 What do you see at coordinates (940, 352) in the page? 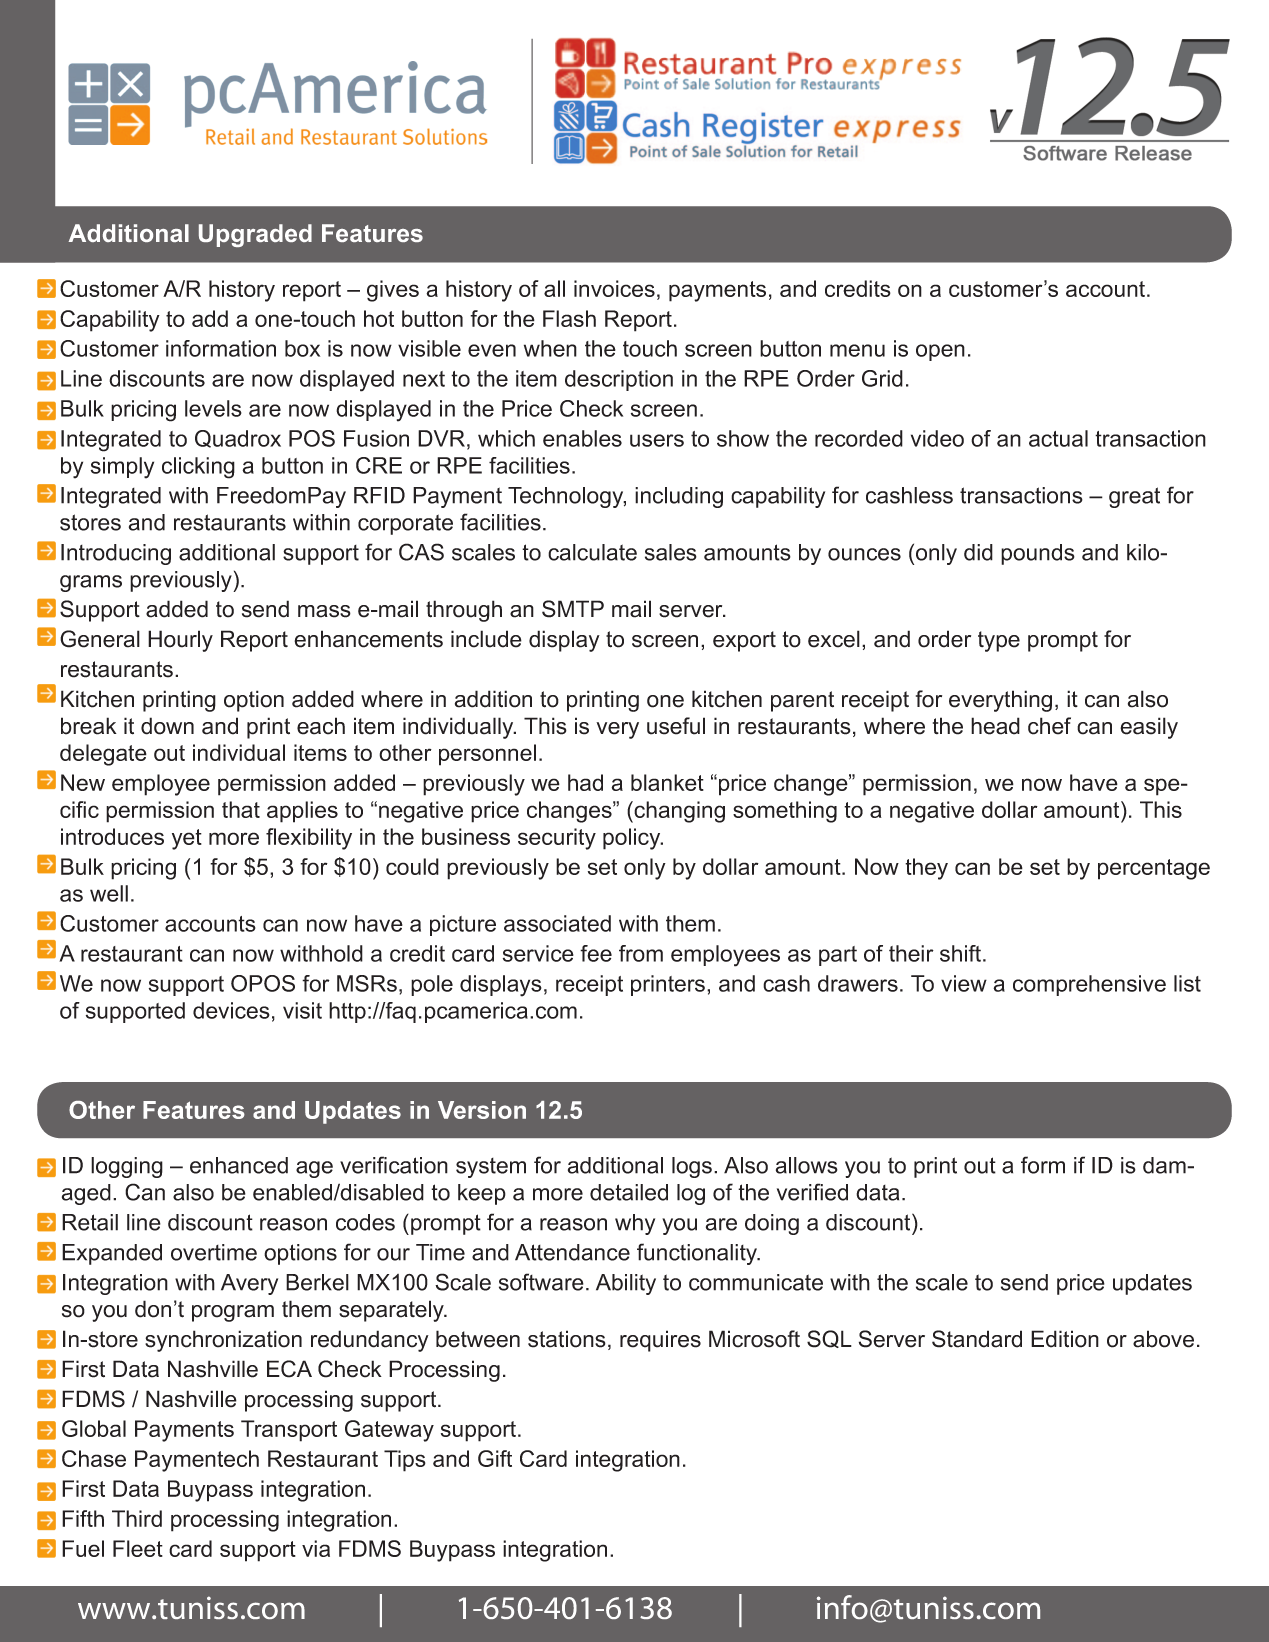
I see `open` at bounding box center [940, 352].
